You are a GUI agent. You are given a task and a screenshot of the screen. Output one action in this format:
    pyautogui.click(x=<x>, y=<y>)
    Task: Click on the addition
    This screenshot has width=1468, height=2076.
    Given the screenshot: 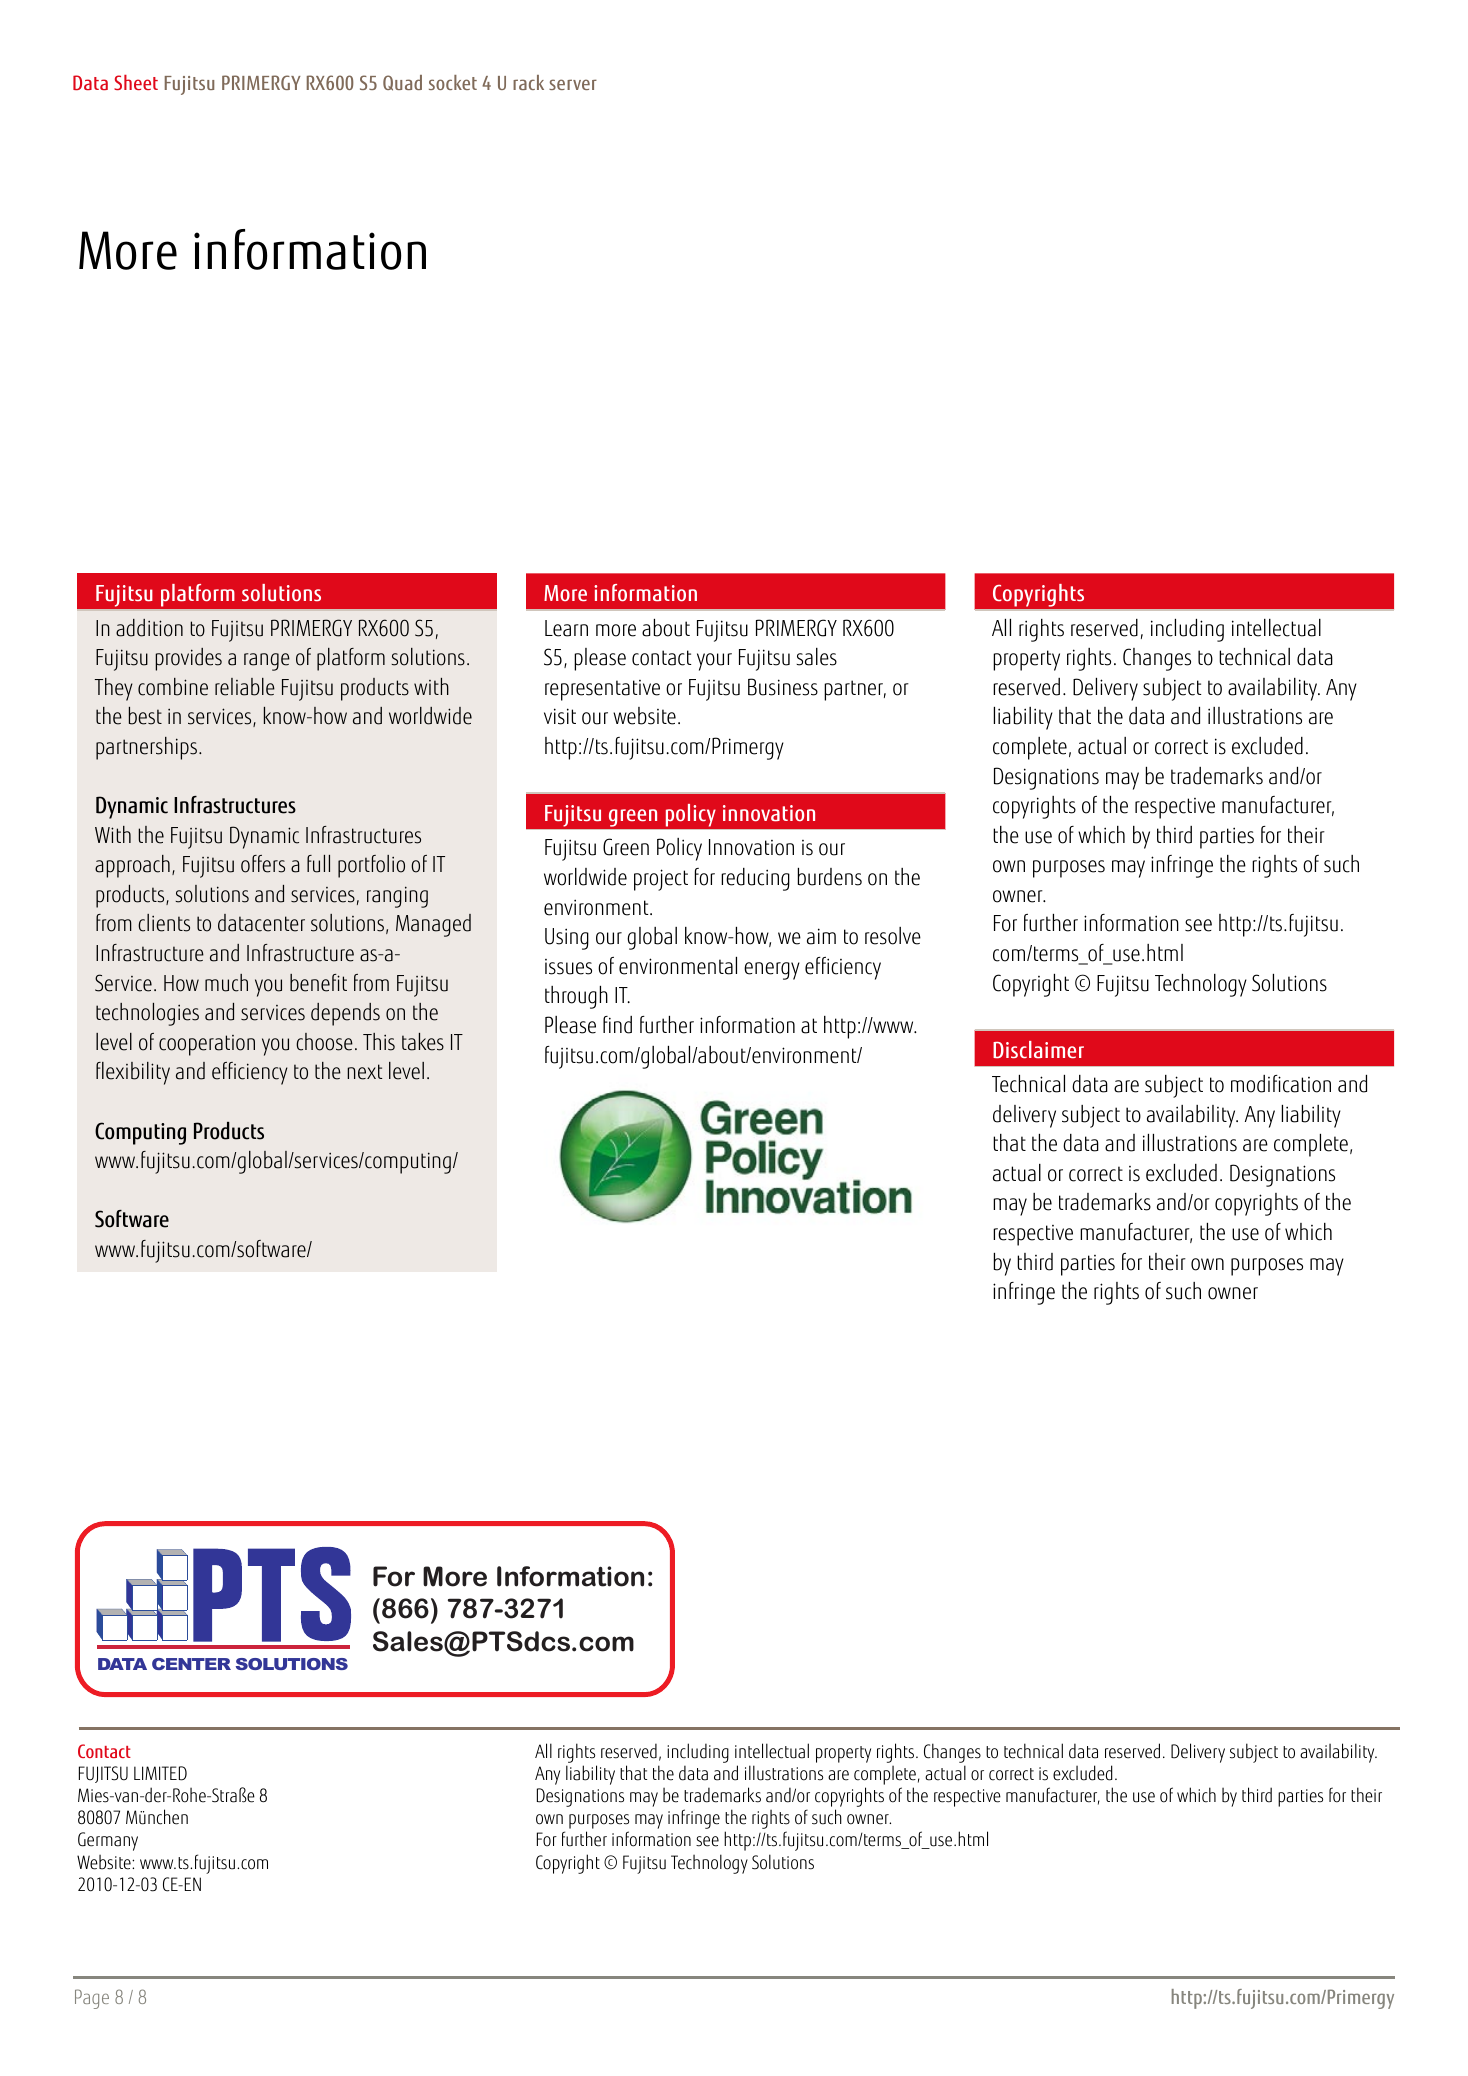 What is the action you would take?
    pyautogui.click(x=149, y=628)
